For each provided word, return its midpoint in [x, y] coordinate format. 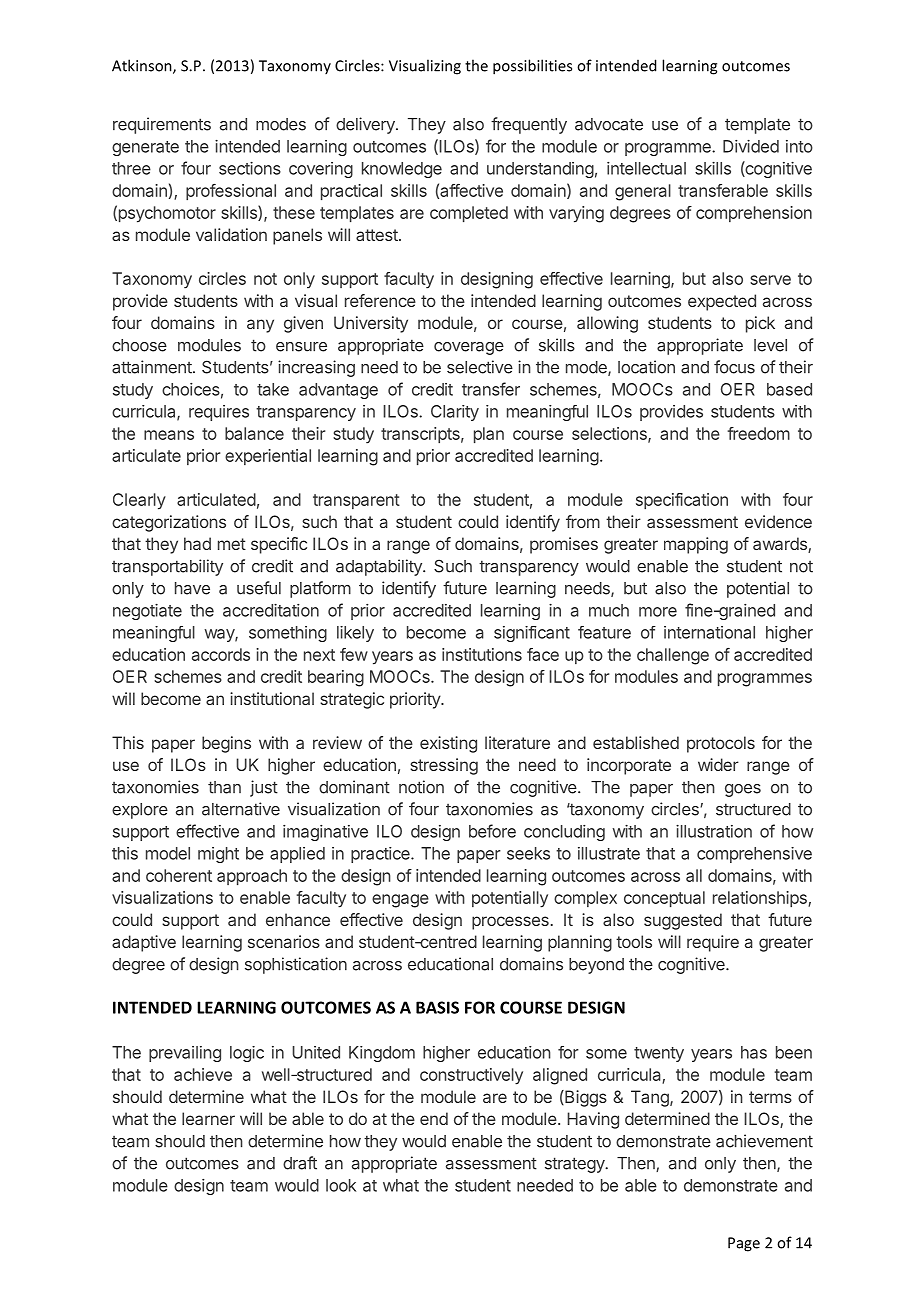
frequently [529, 125]
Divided [751, 146]
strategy [576, 1165]
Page [744, 1244]
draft [300, 1163]
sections [250, 168]
